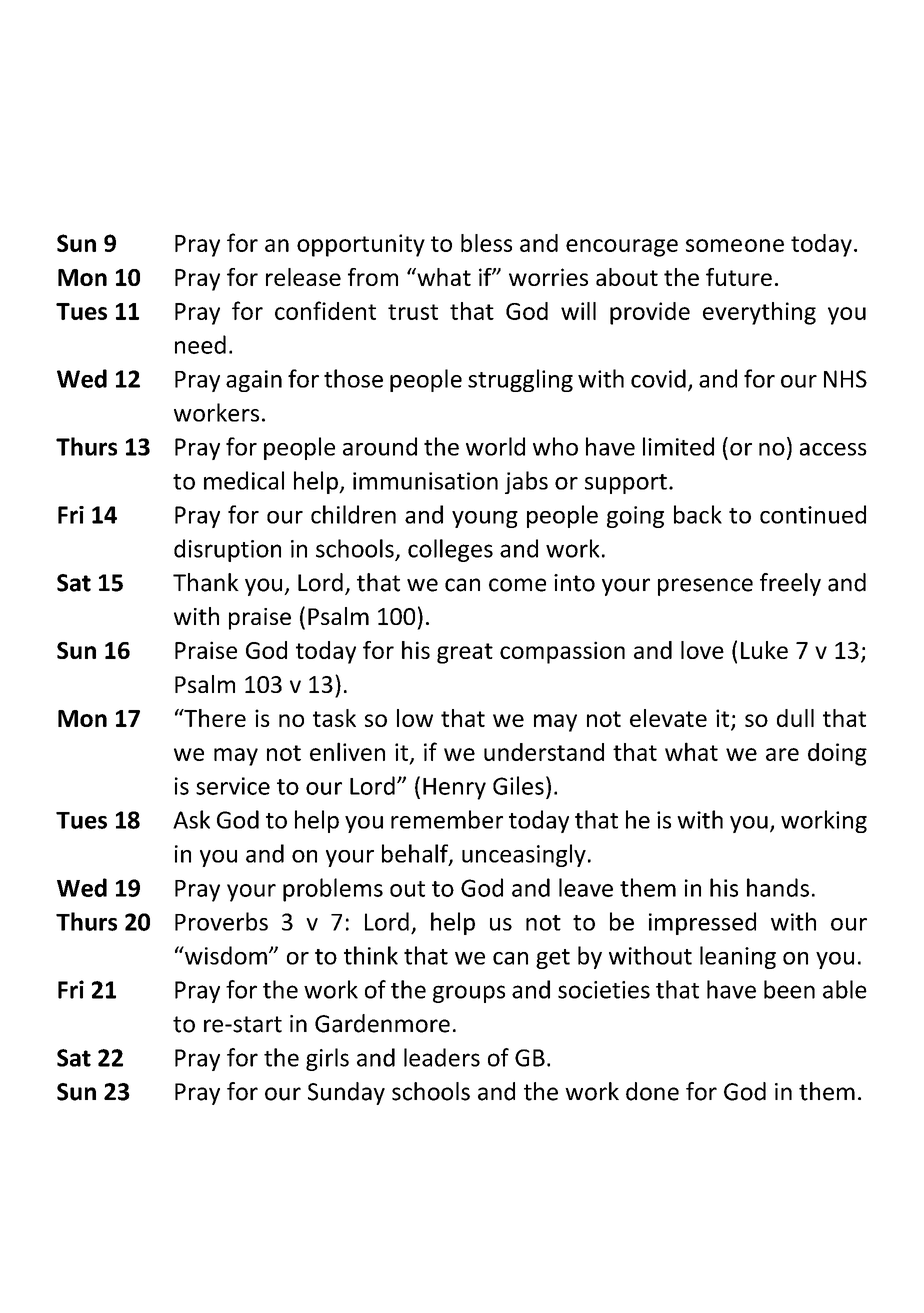  What do you see at coordinates (548, 277) in the image?
I see `worries` at bounding box center [548, 277].
